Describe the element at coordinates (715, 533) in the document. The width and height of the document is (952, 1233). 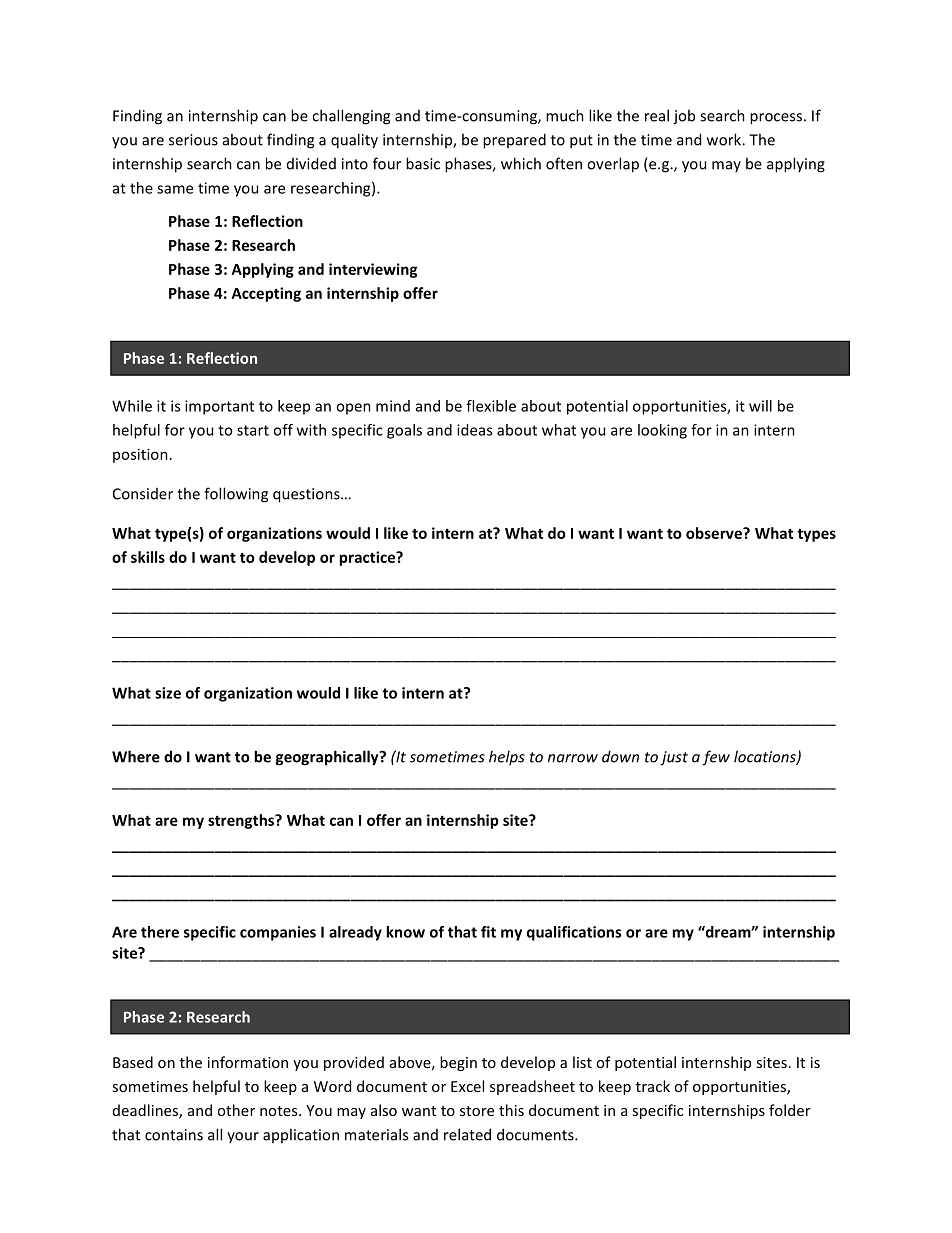
I see `observe` at that location.
